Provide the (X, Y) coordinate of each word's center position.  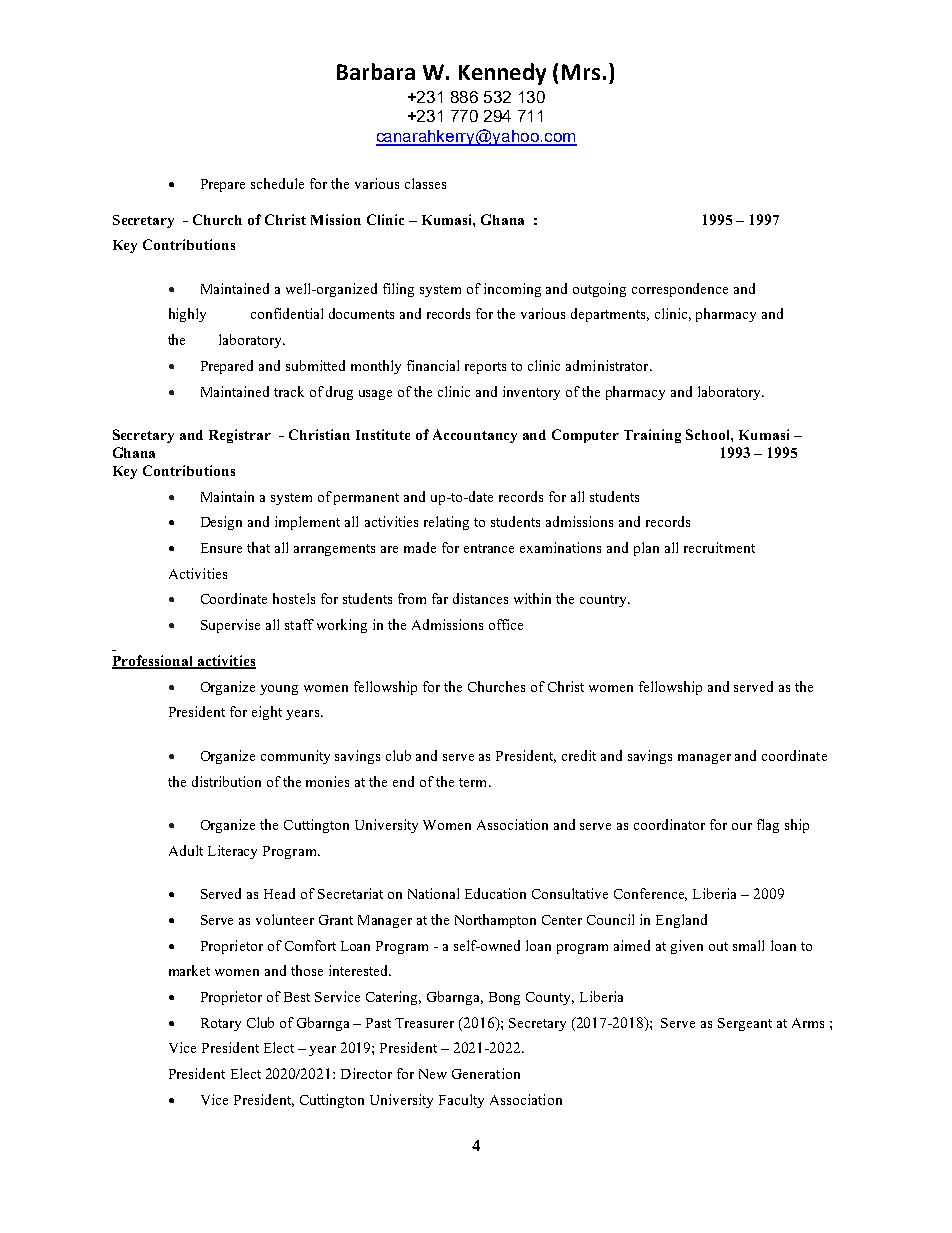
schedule (277, 183)
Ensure (221, 548)
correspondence (680, 290)
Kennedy (502, 74)
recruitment (719, 547)
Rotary (221, 1024)
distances (480, 598)
